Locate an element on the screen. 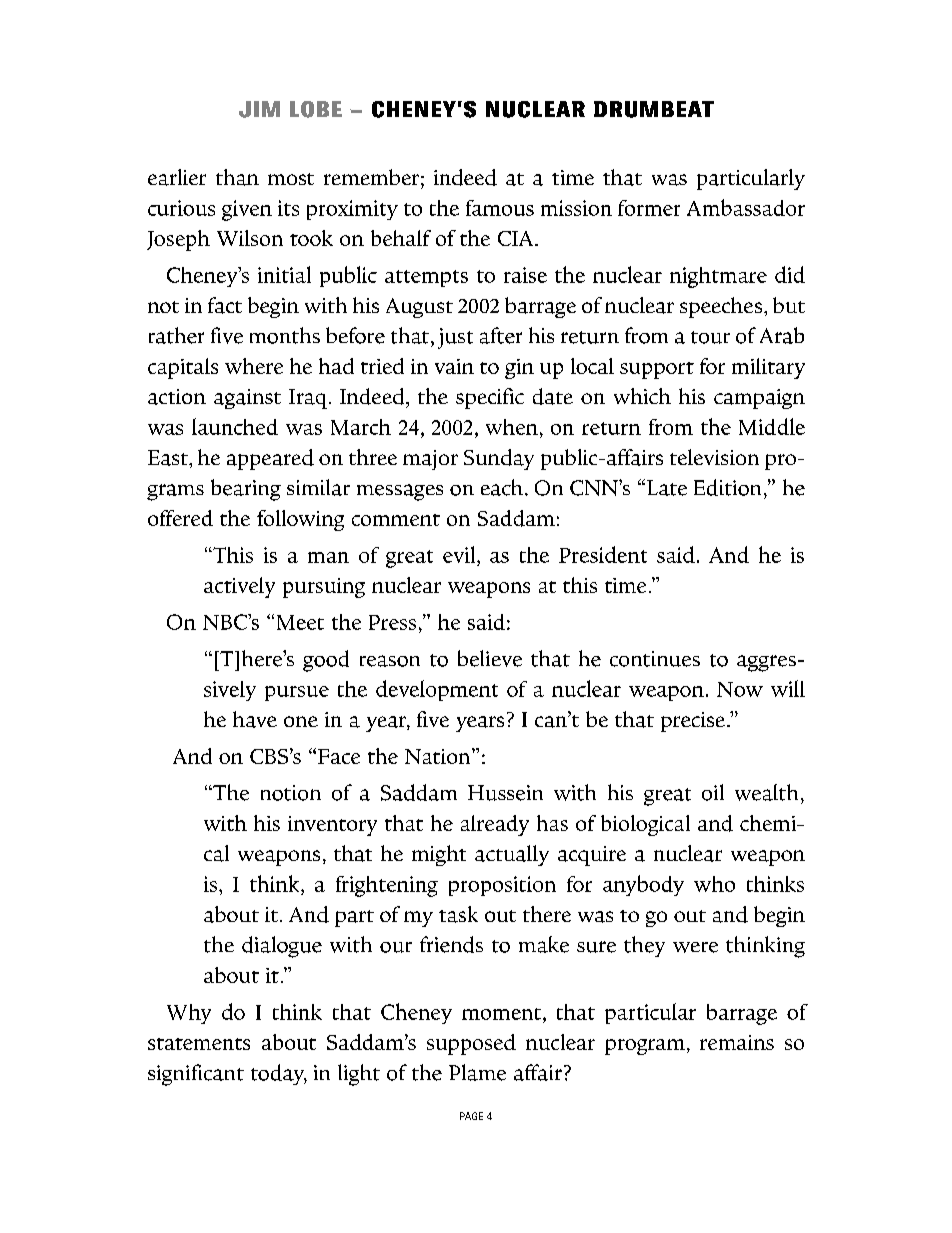  JIM is located at coordinates (259, 109).
